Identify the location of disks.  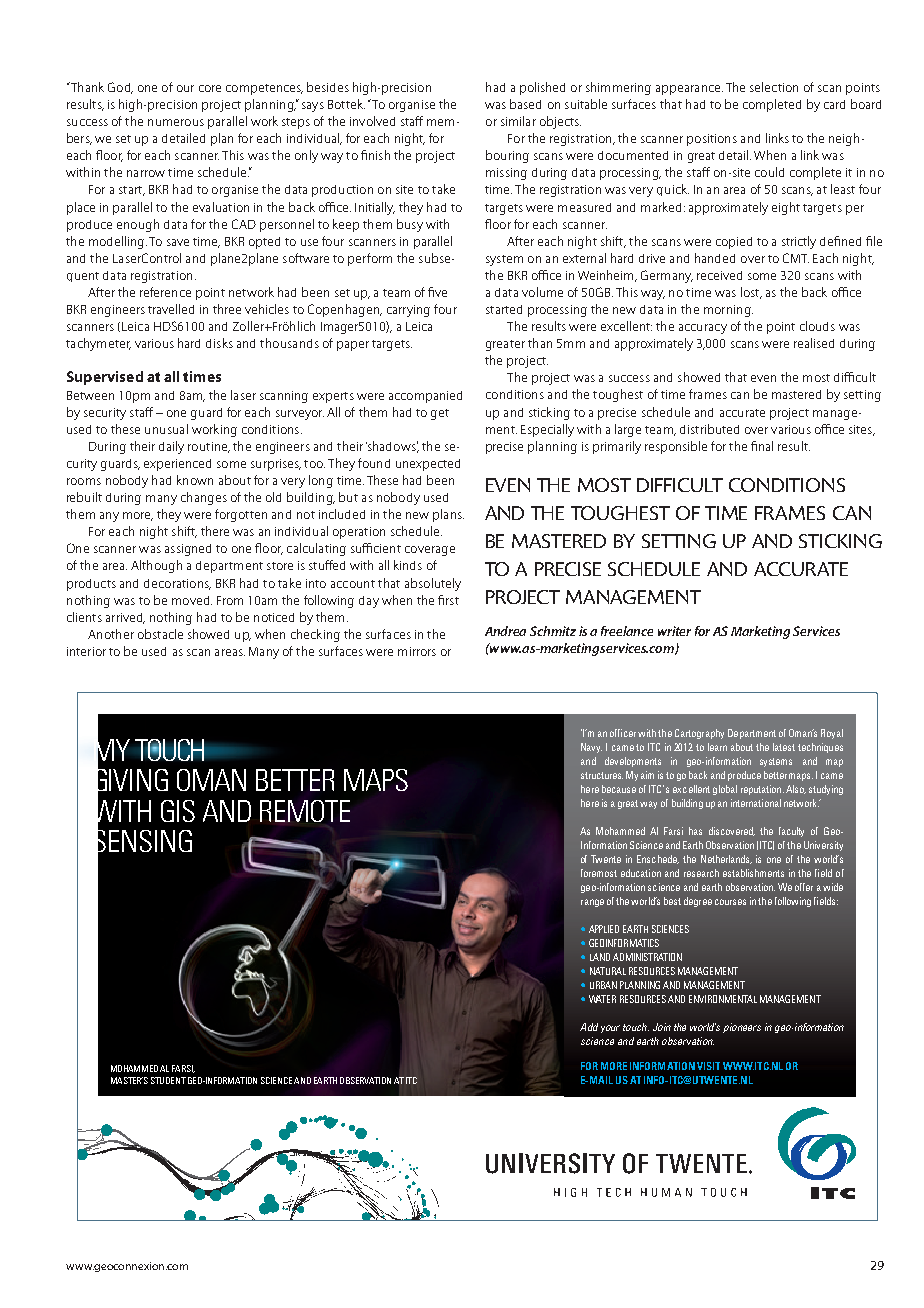
(219, 343).
